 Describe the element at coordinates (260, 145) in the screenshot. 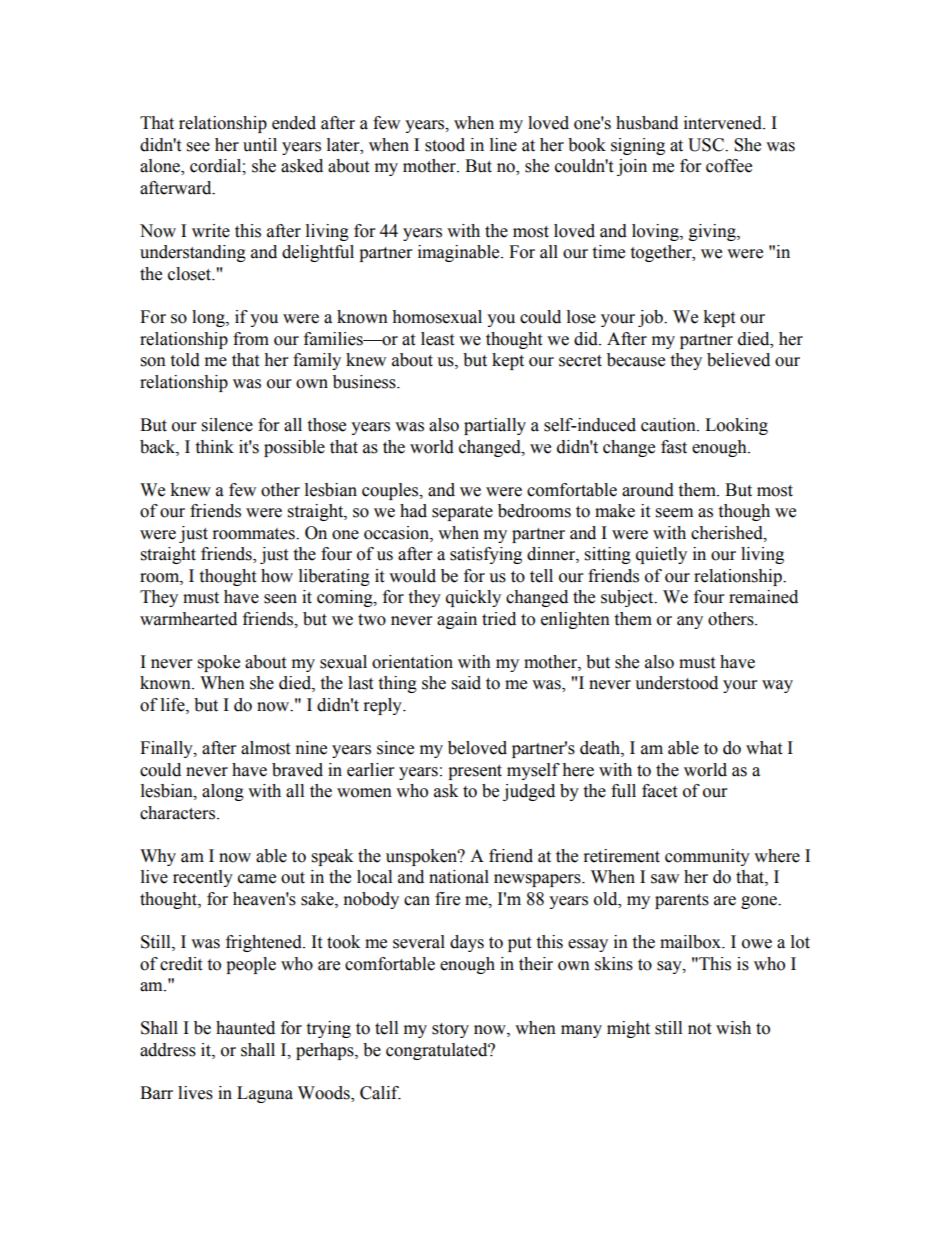

I see `until` at that location.
